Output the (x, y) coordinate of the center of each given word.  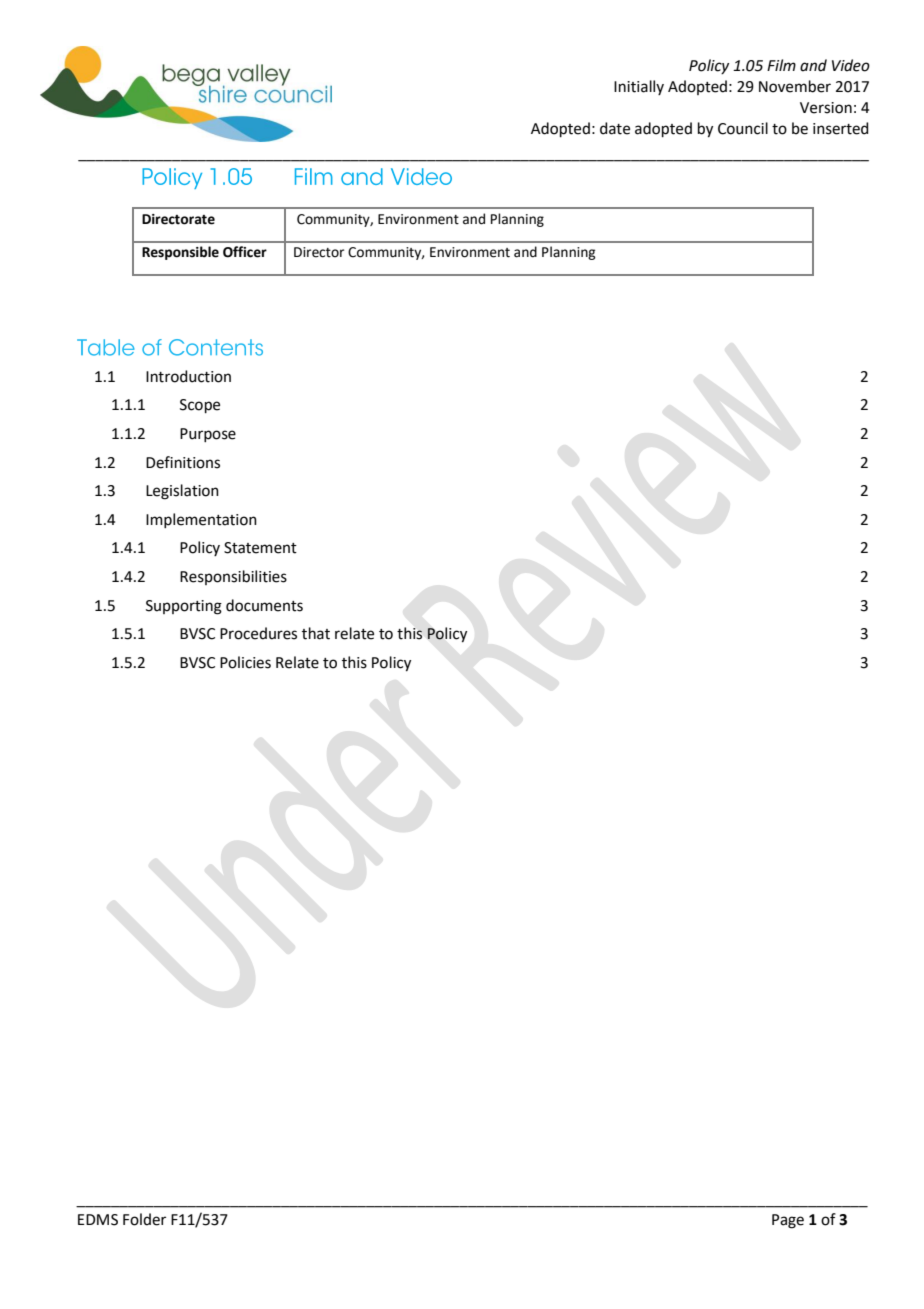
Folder (144, 1219)
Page (788, 1221)
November (795, 86)
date (615, 128)
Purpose (208, 435)
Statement (260, 548)
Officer (245, 252)
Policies (245, 662)
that (316, 633)
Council (743, 128)
